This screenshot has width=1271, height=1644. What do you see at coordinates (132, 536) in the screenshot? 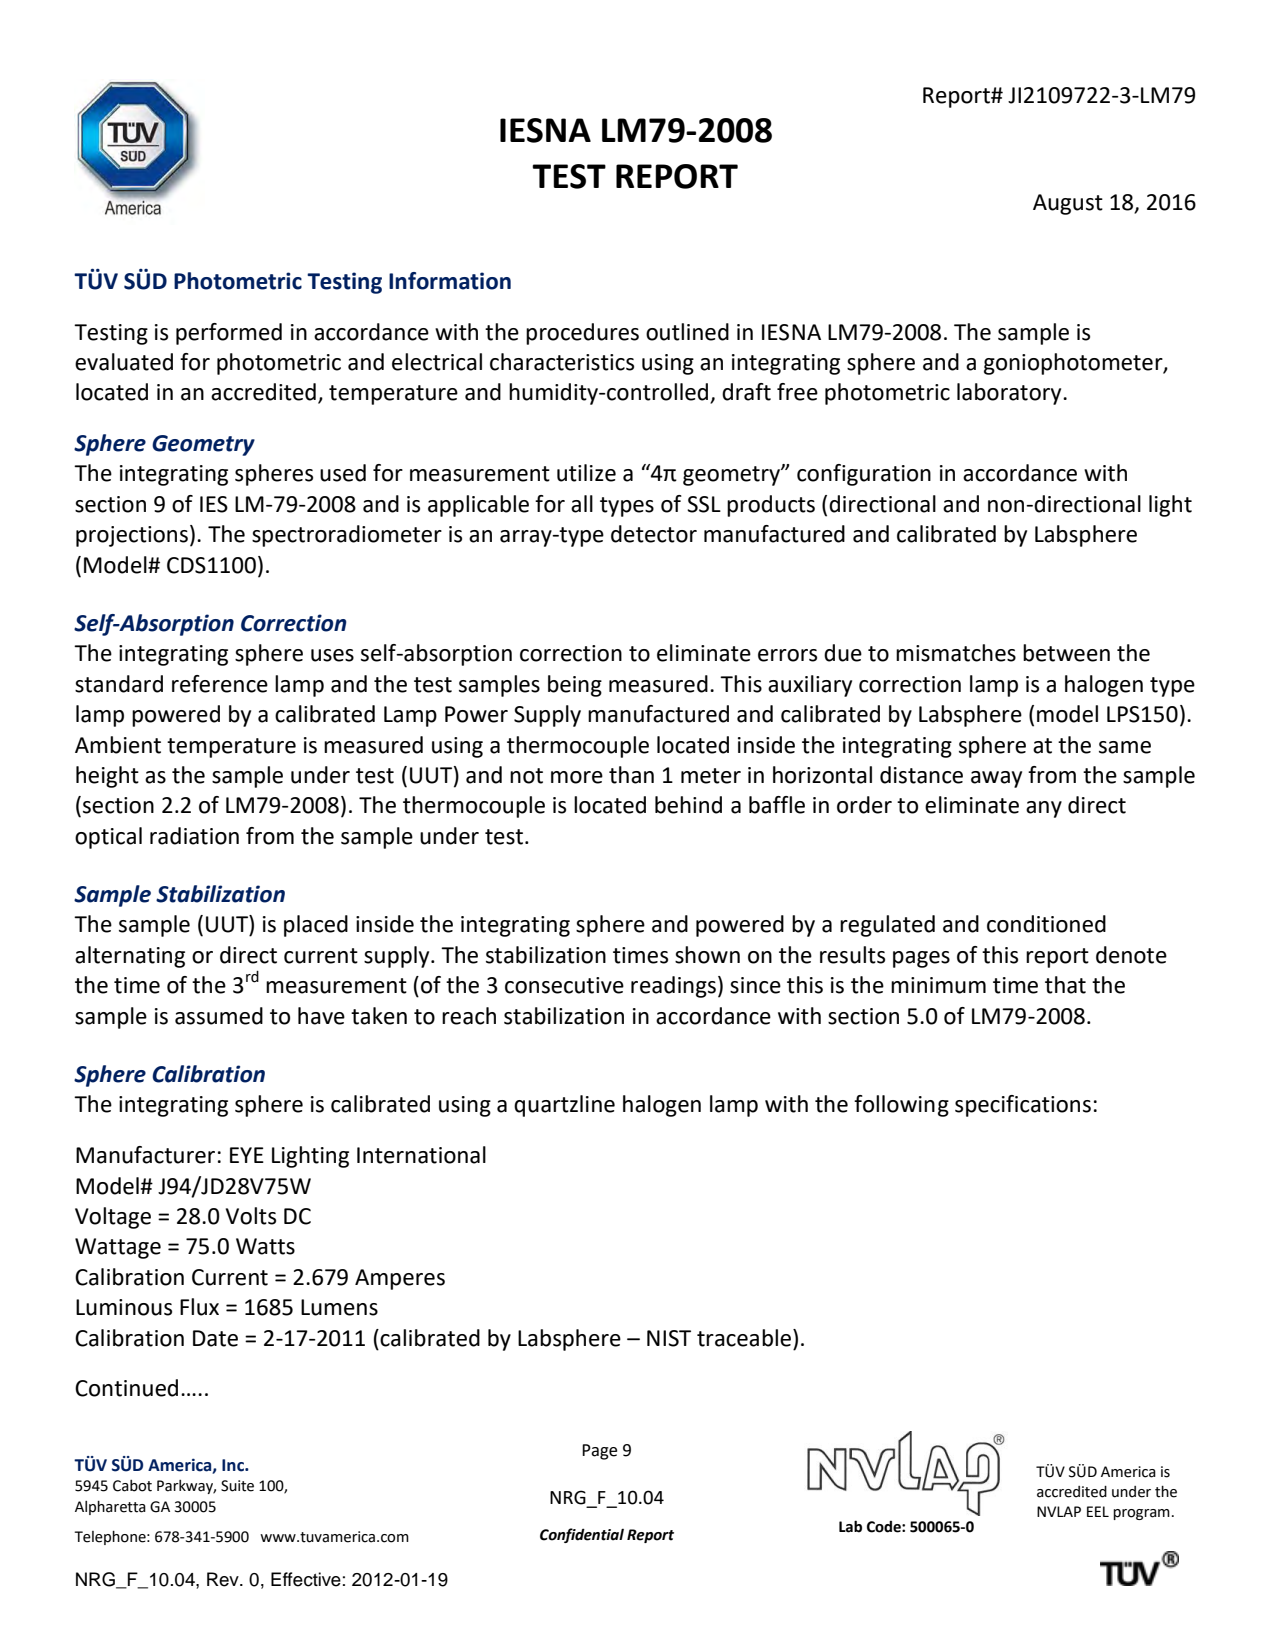
I see `projections` at bounding box center [132, 536].
